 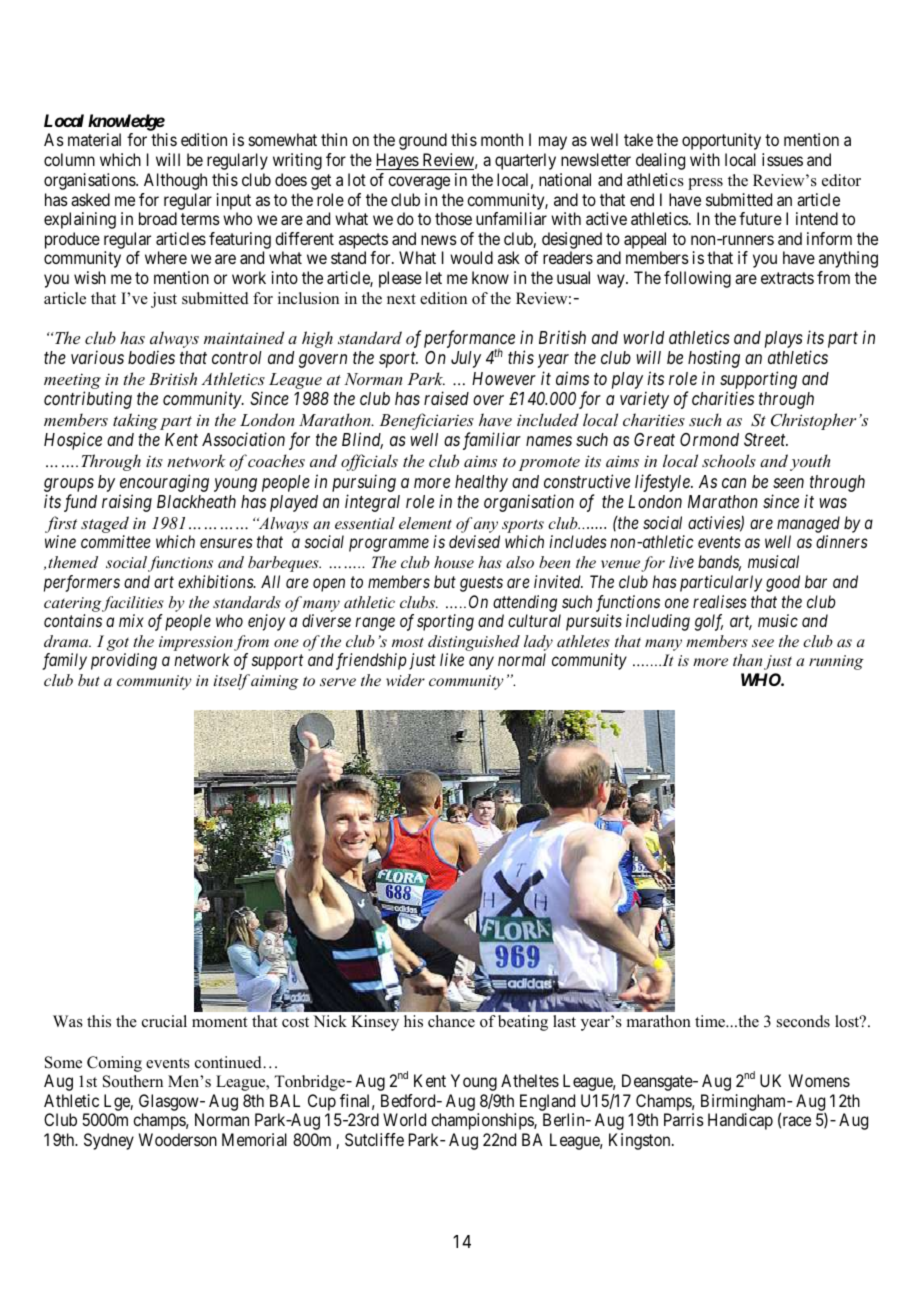 I want to click on got, so click(x=118, y=645).
